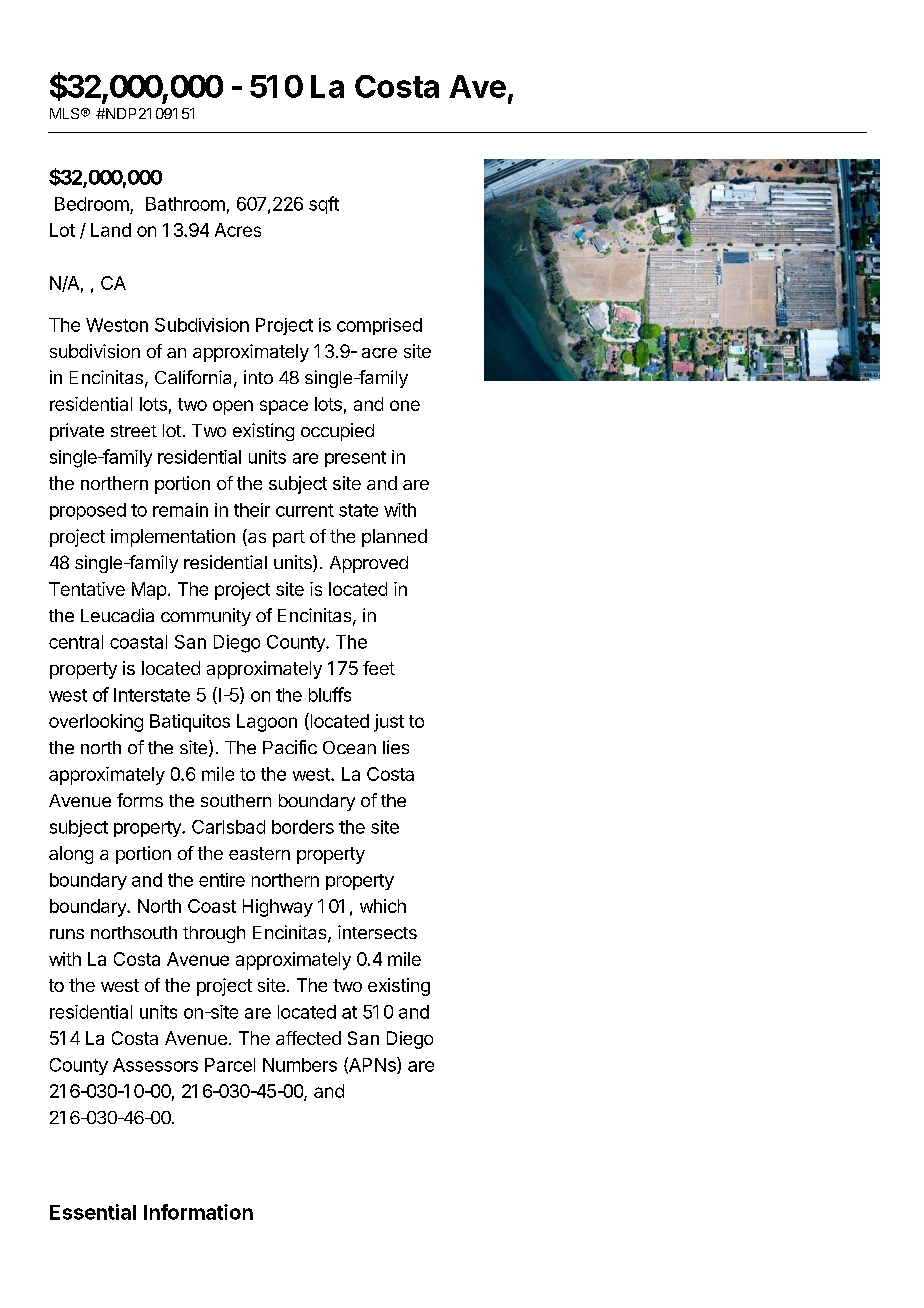  What do you see at coordinates (67, 934) in the screenshot?
I see `runs` at bounding box center [67, 934].
